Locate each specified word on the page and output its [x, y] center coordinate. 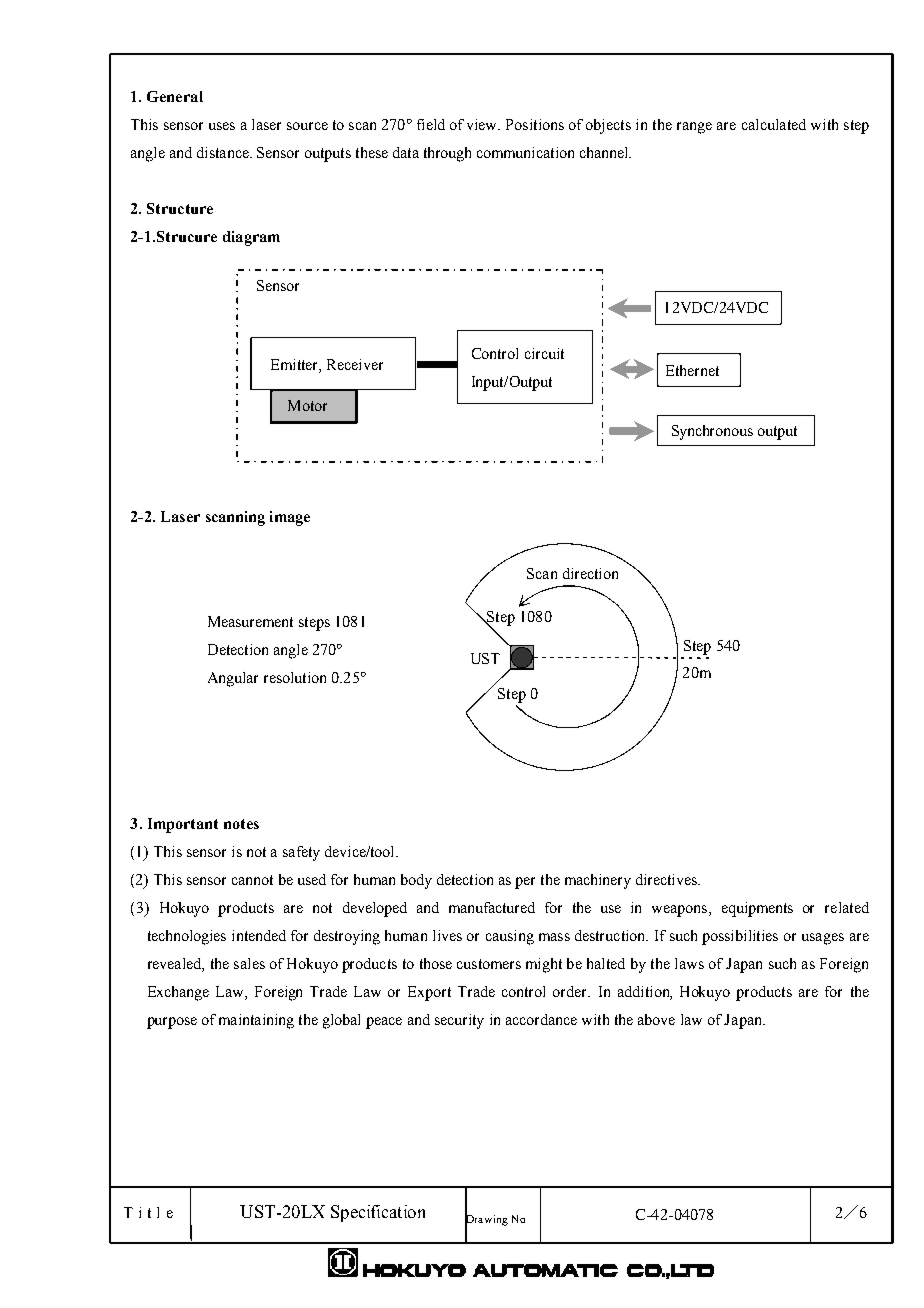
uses [222, 126]
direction [590, 573]
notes [241, 824]
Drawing [486, 1220]
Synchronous [712, 432]
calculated [774, 124]
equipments [757, 909]
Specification [378, 1213]
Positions [535, 124]
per [525, 883]
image [290, 518]
